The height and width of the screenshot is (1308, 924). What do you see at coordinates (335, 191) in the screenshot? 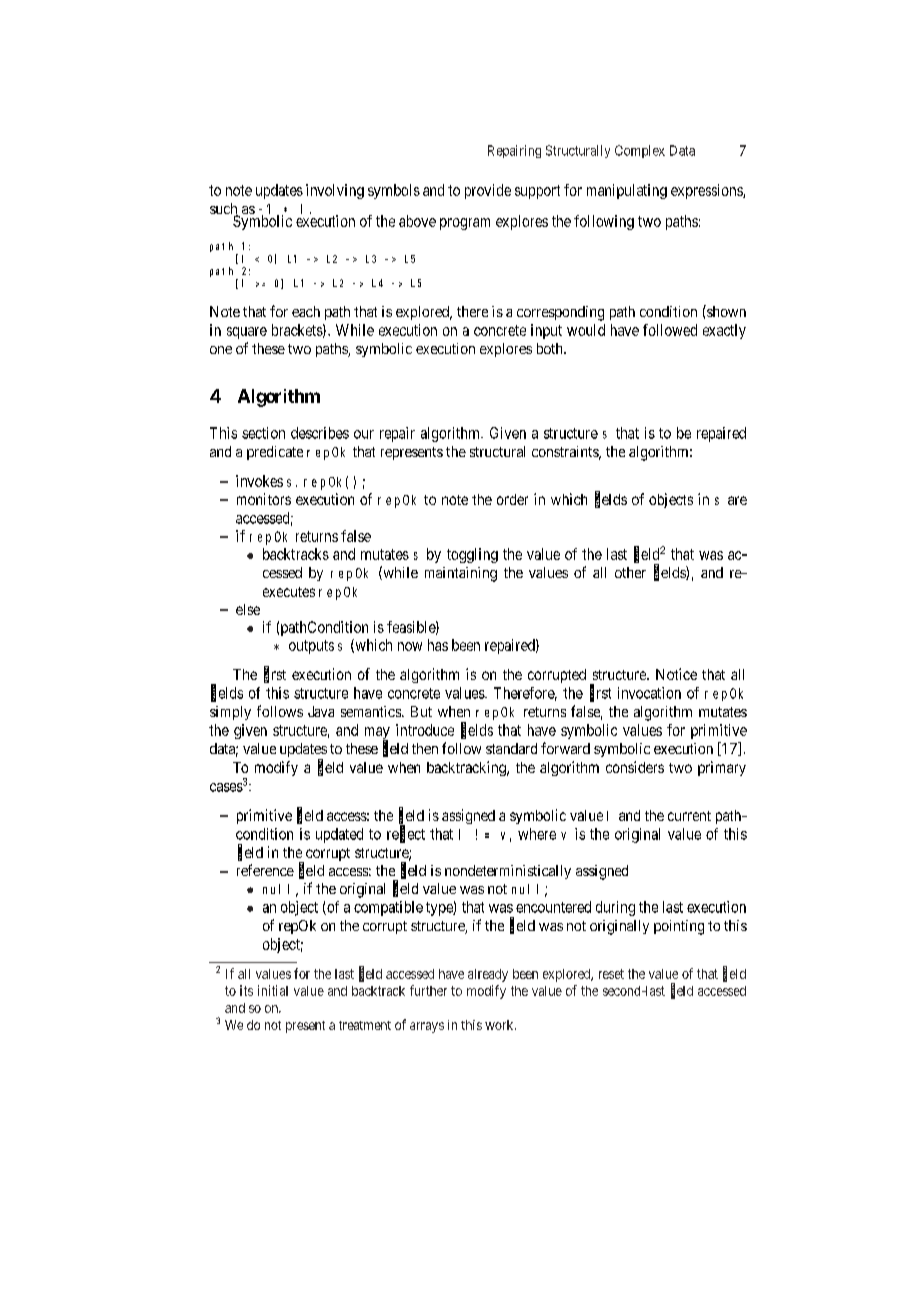
I see `involving` at bounding box center [335, 191].
